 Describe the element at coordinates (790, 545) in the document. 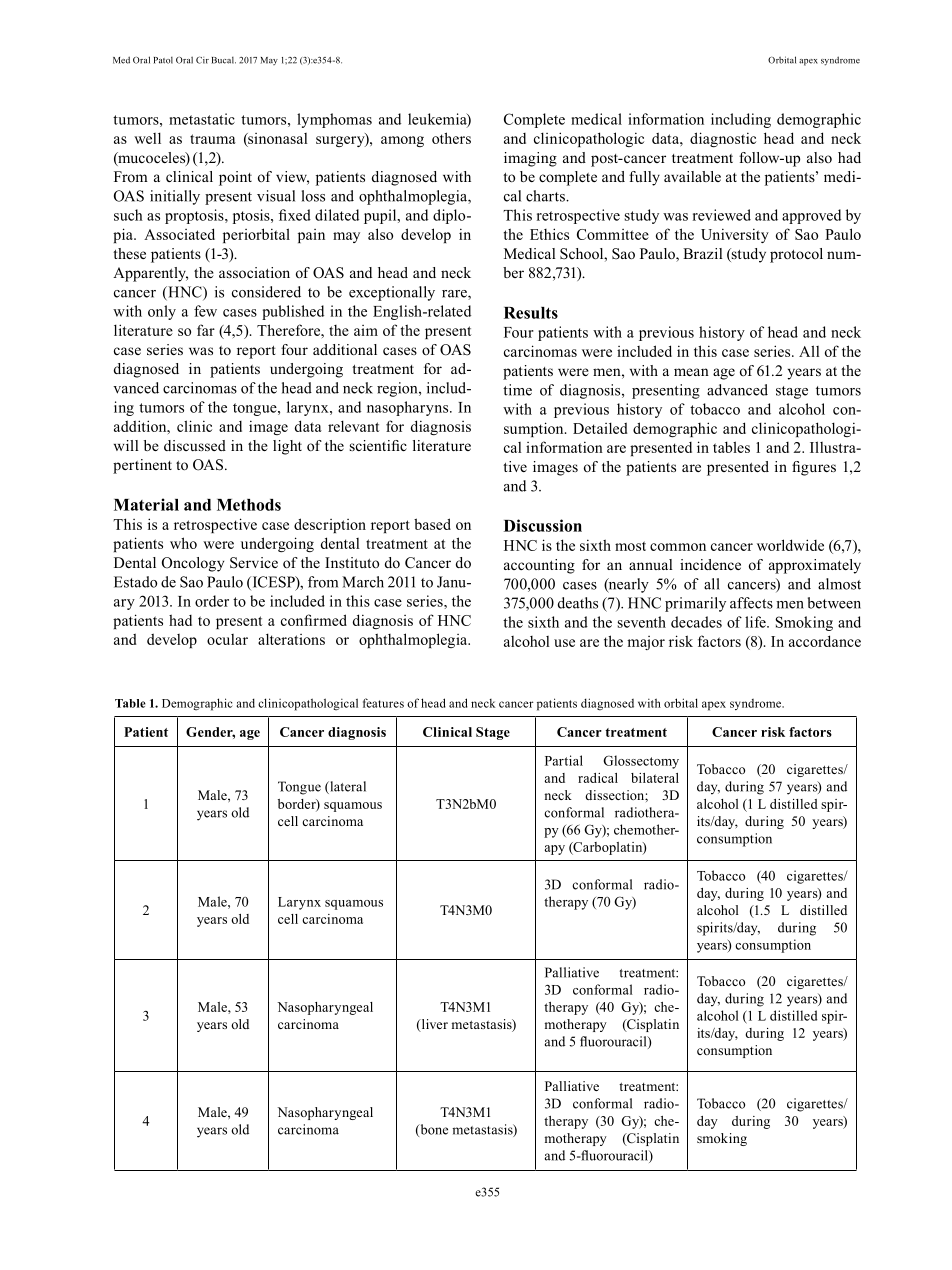

I see `worldwide` at that location.
